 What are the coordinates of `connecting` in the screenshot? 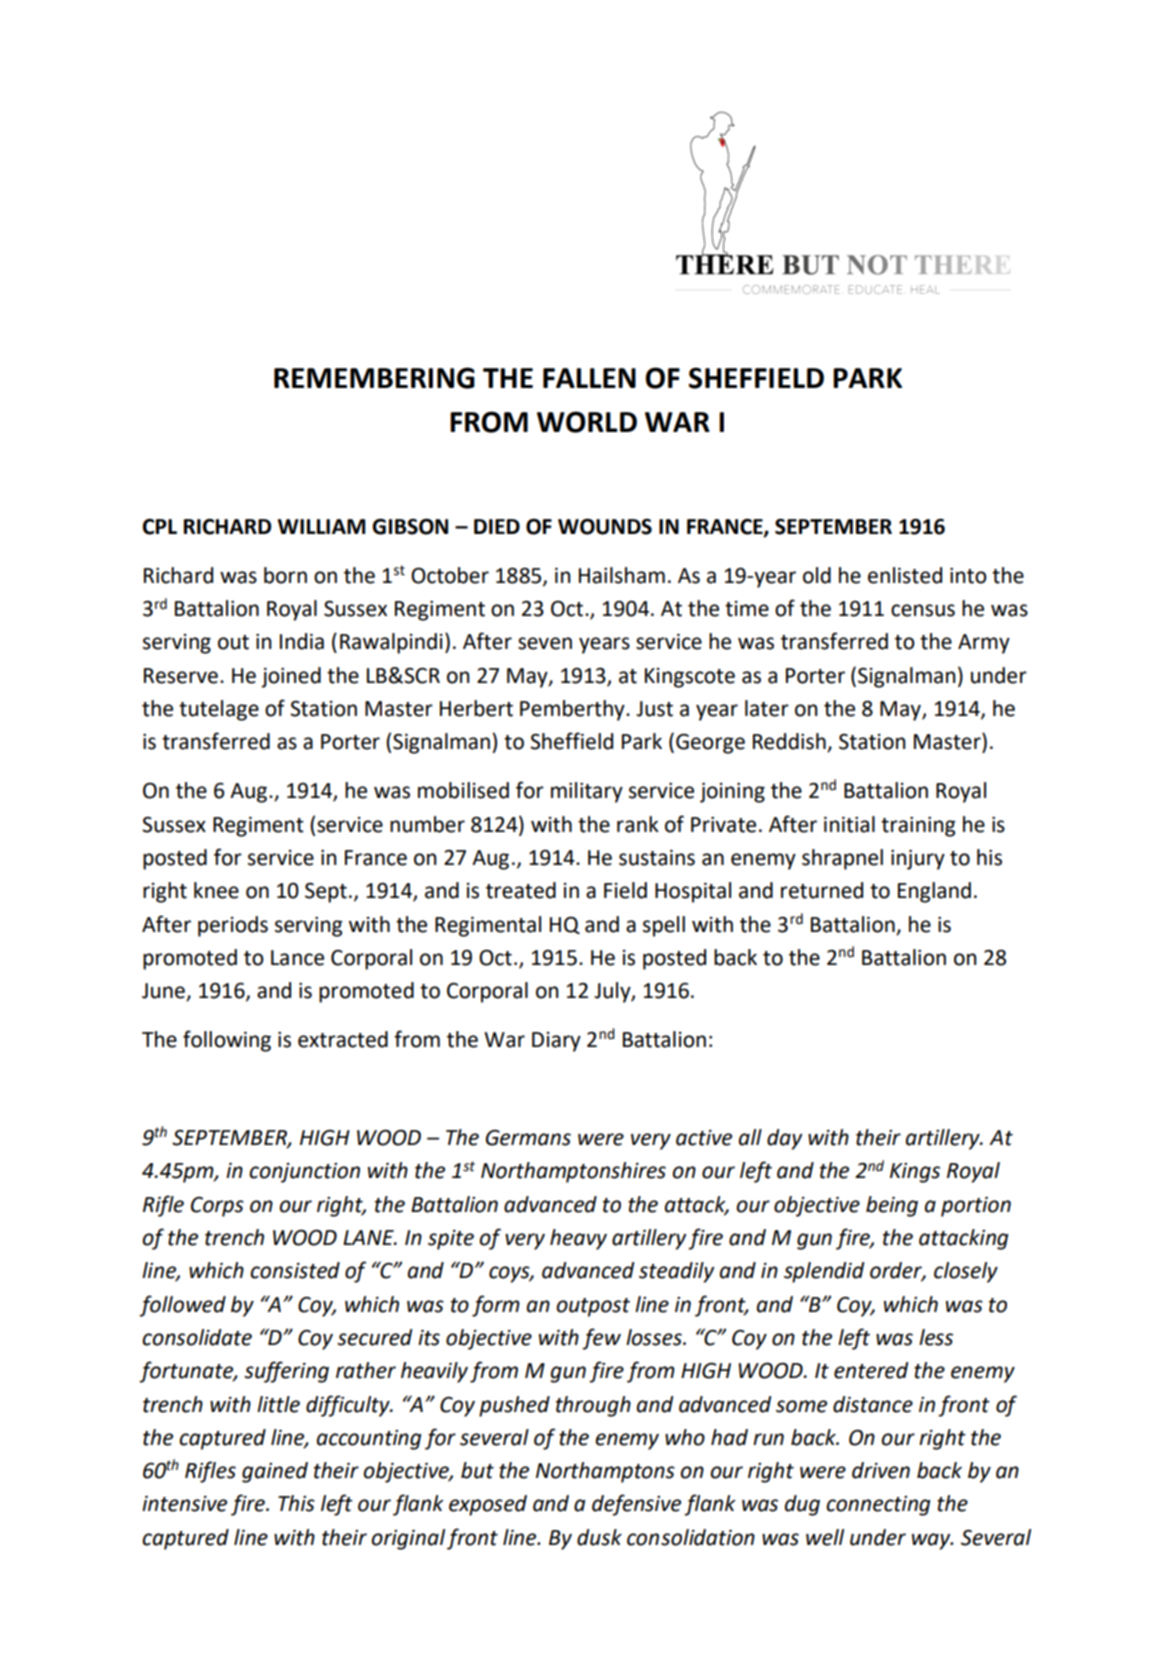 It's located at (878, 1506).
